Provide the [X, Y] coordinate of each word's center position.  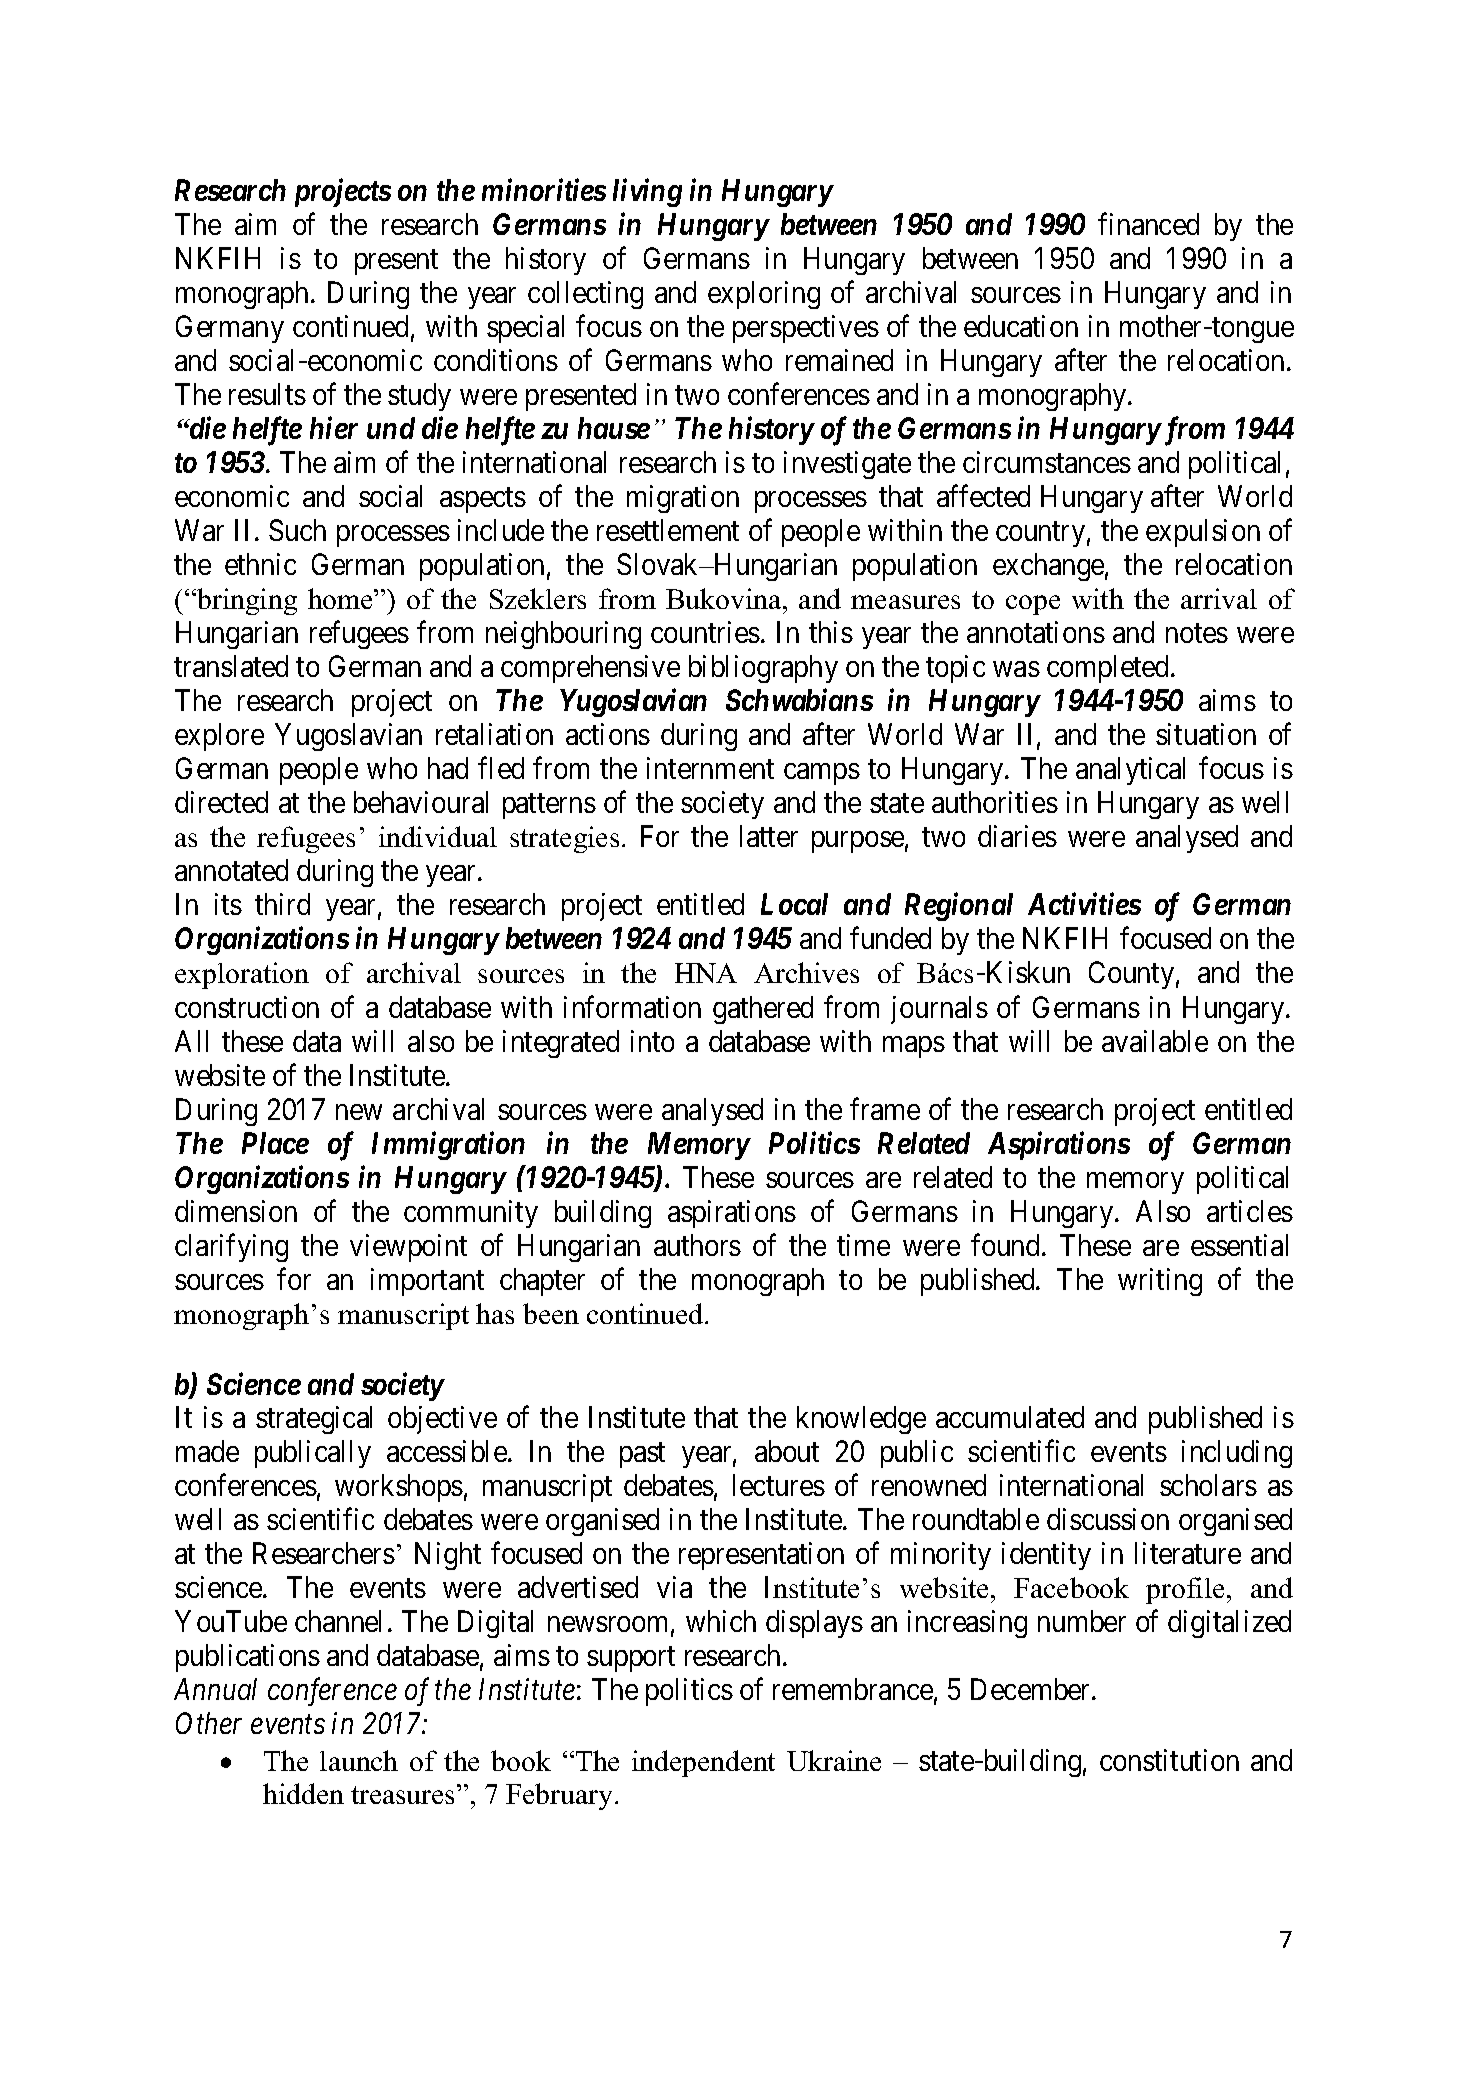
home [341, 598]
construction [247, 1007]
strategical [314, 1420]
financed [1148, 224]
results [267, 394]
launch [359, 1760]
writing [1160, 1282]
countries [705, 632]
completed [1109, 669]
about [787, 1451]
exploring [764, 295]
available [1155, 1041]
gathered [763, 1010]
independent [703, 1763]
